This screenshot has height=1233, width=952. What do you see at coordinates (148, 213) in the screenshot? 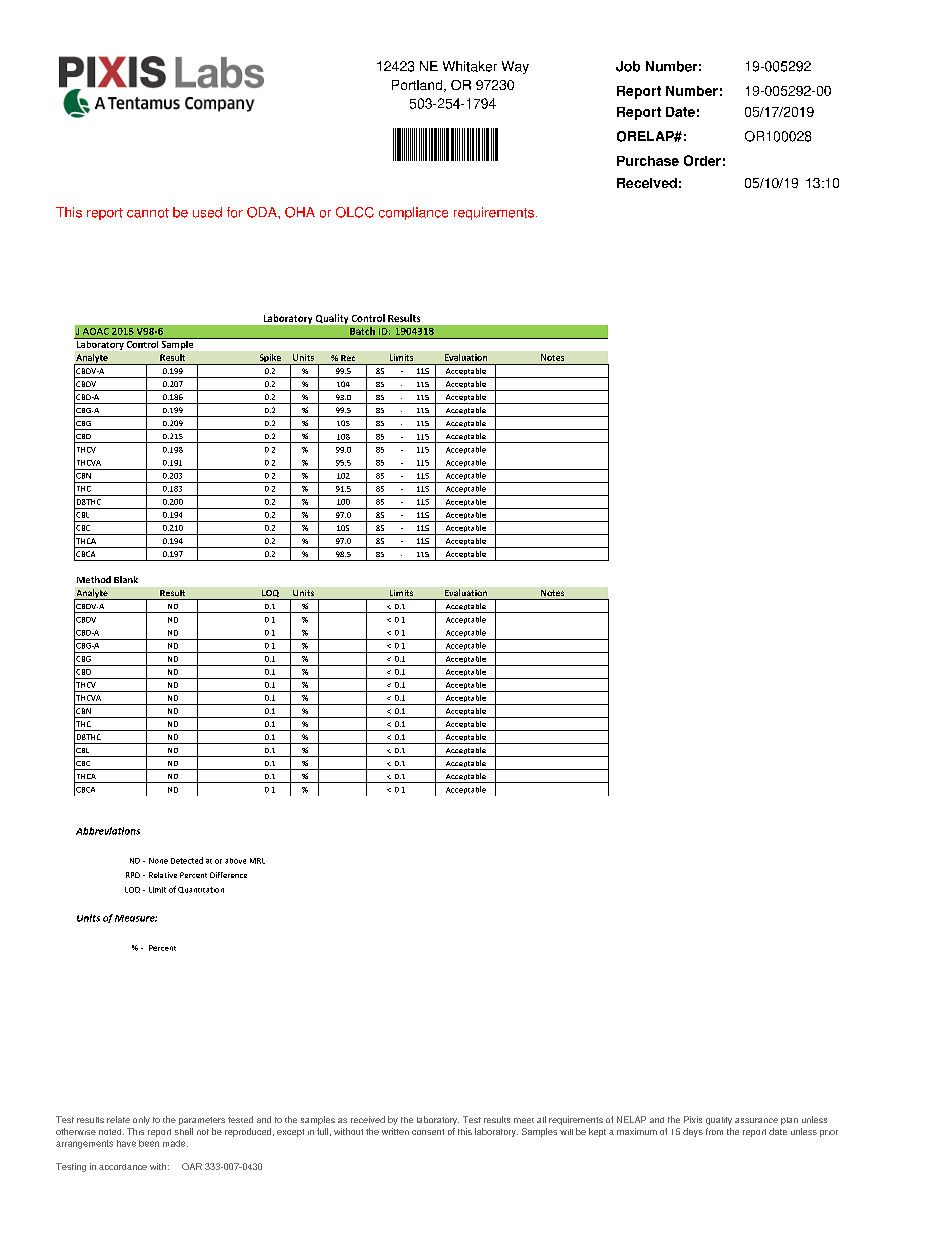
I see `cannot` at bounding box center [148, 213].
